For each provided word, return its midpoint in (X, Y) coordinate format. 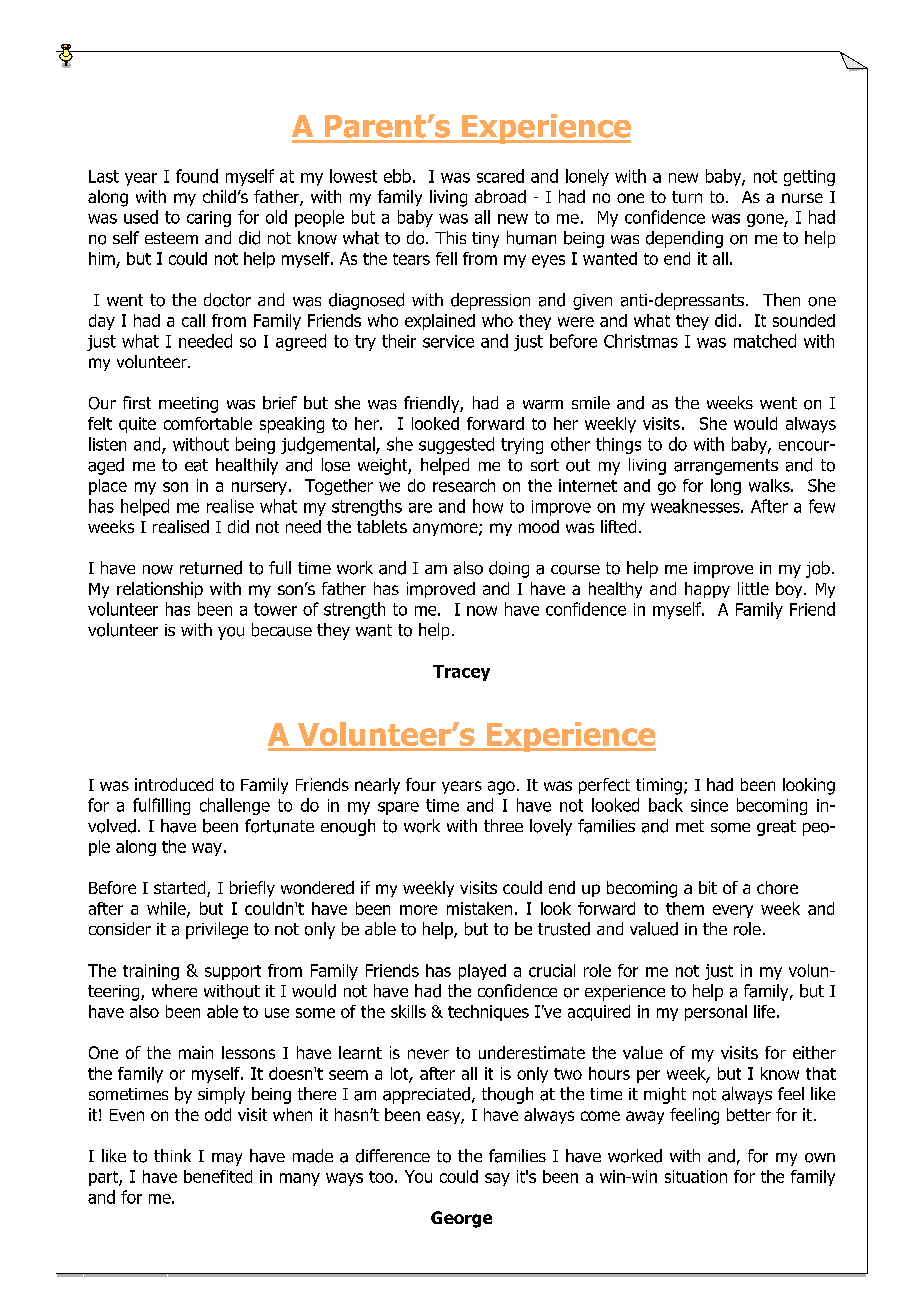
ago (501, 788)
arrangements (726, 467)
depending (684, 239)
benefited (218, 1176)
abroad (500, 196)
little (753, 588)
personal (716, 1013)
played (482, 972)
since (709, 805)
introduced (174, 784)
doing (509, 569)
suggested (456, 445)
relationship (160, 590)
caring (209, 219)
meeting (188, 405)
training (151, 972)
